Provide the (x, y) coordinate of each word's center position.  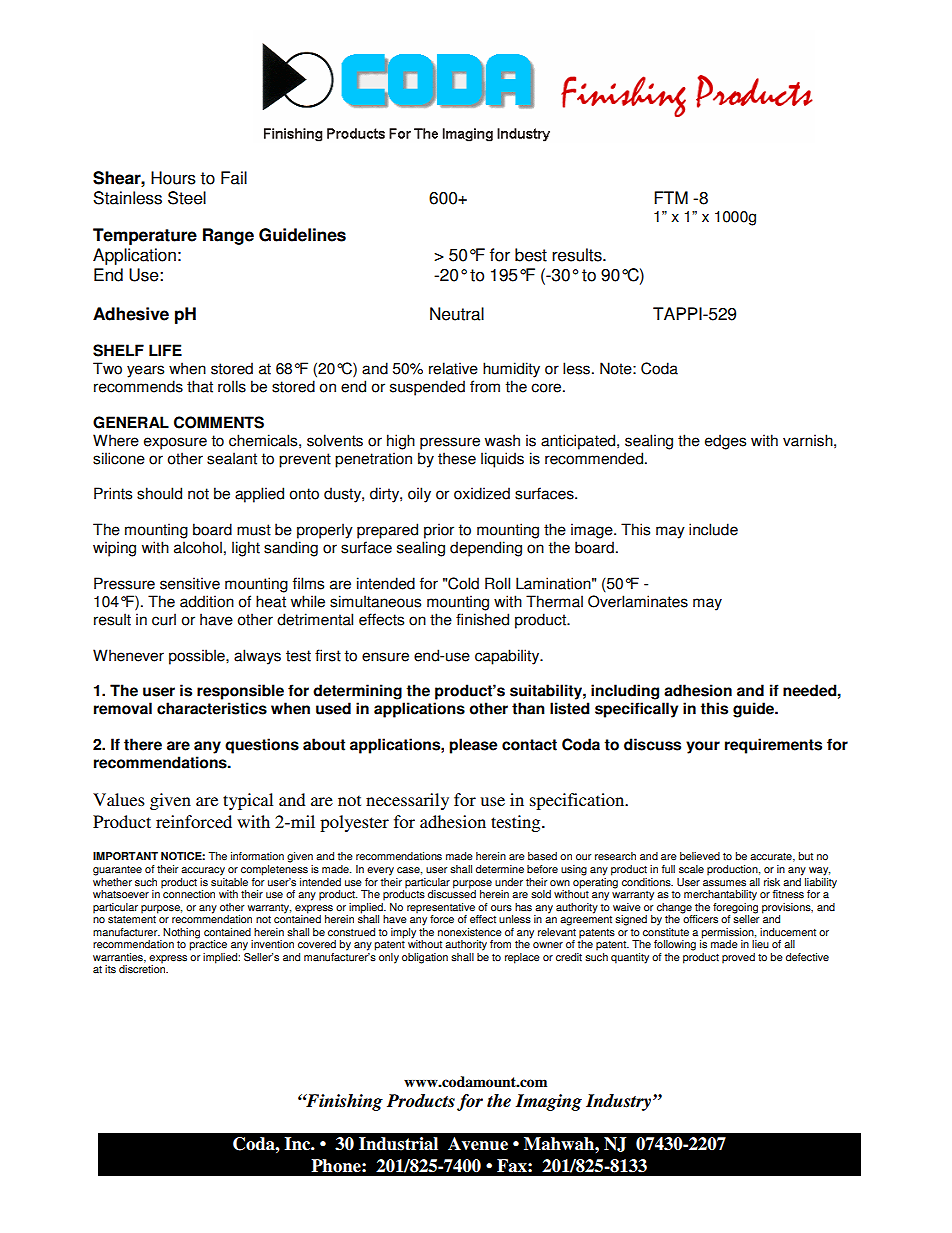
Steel (187, 198)
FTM (671, 197)
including (625, 692)
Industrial (398, 1144)
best (531, 255)
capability (508, 657)
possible (198, 657)
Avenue (478, 1144)
